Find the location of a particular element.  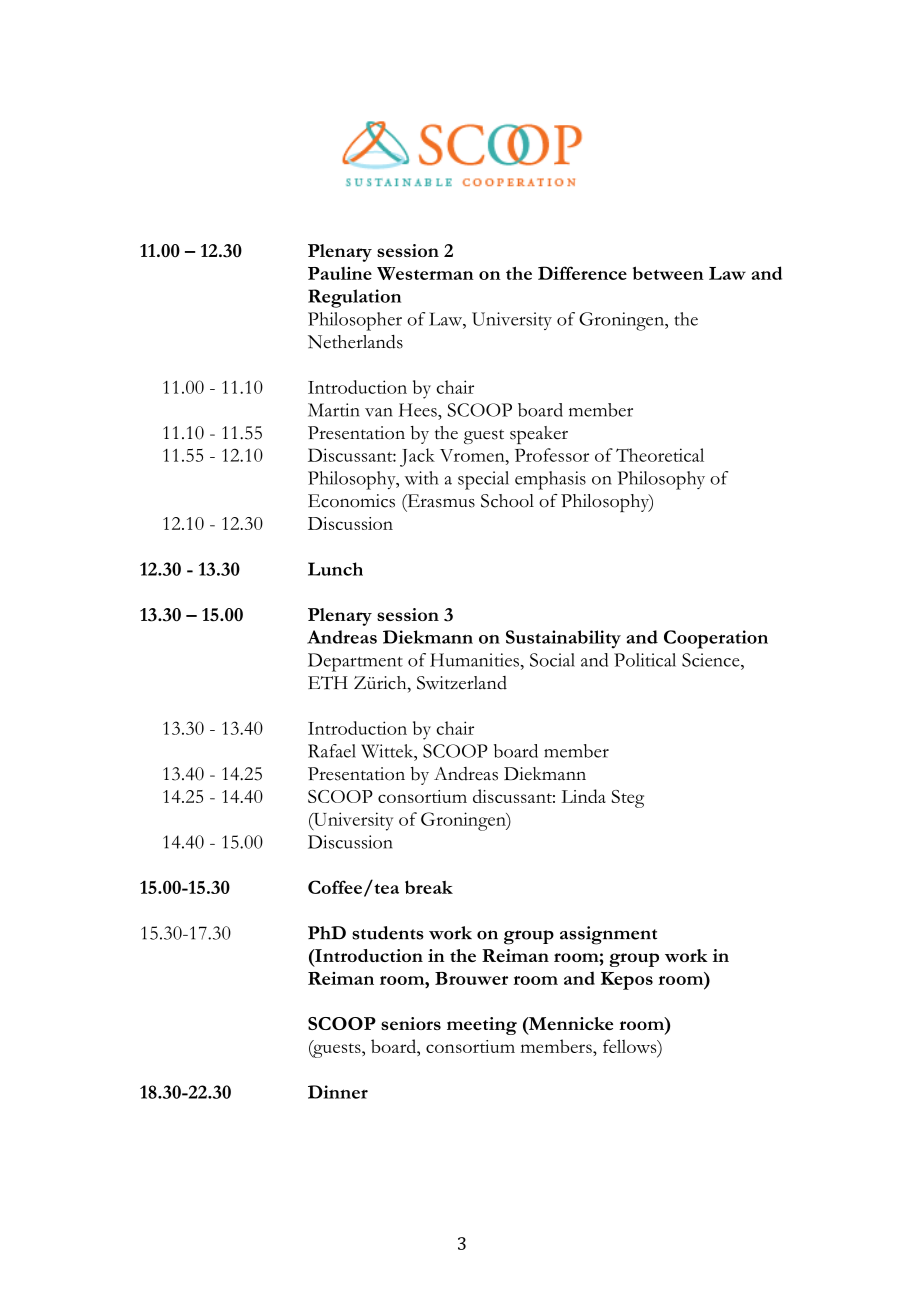

Difference is located at coordinates (582, 273).
